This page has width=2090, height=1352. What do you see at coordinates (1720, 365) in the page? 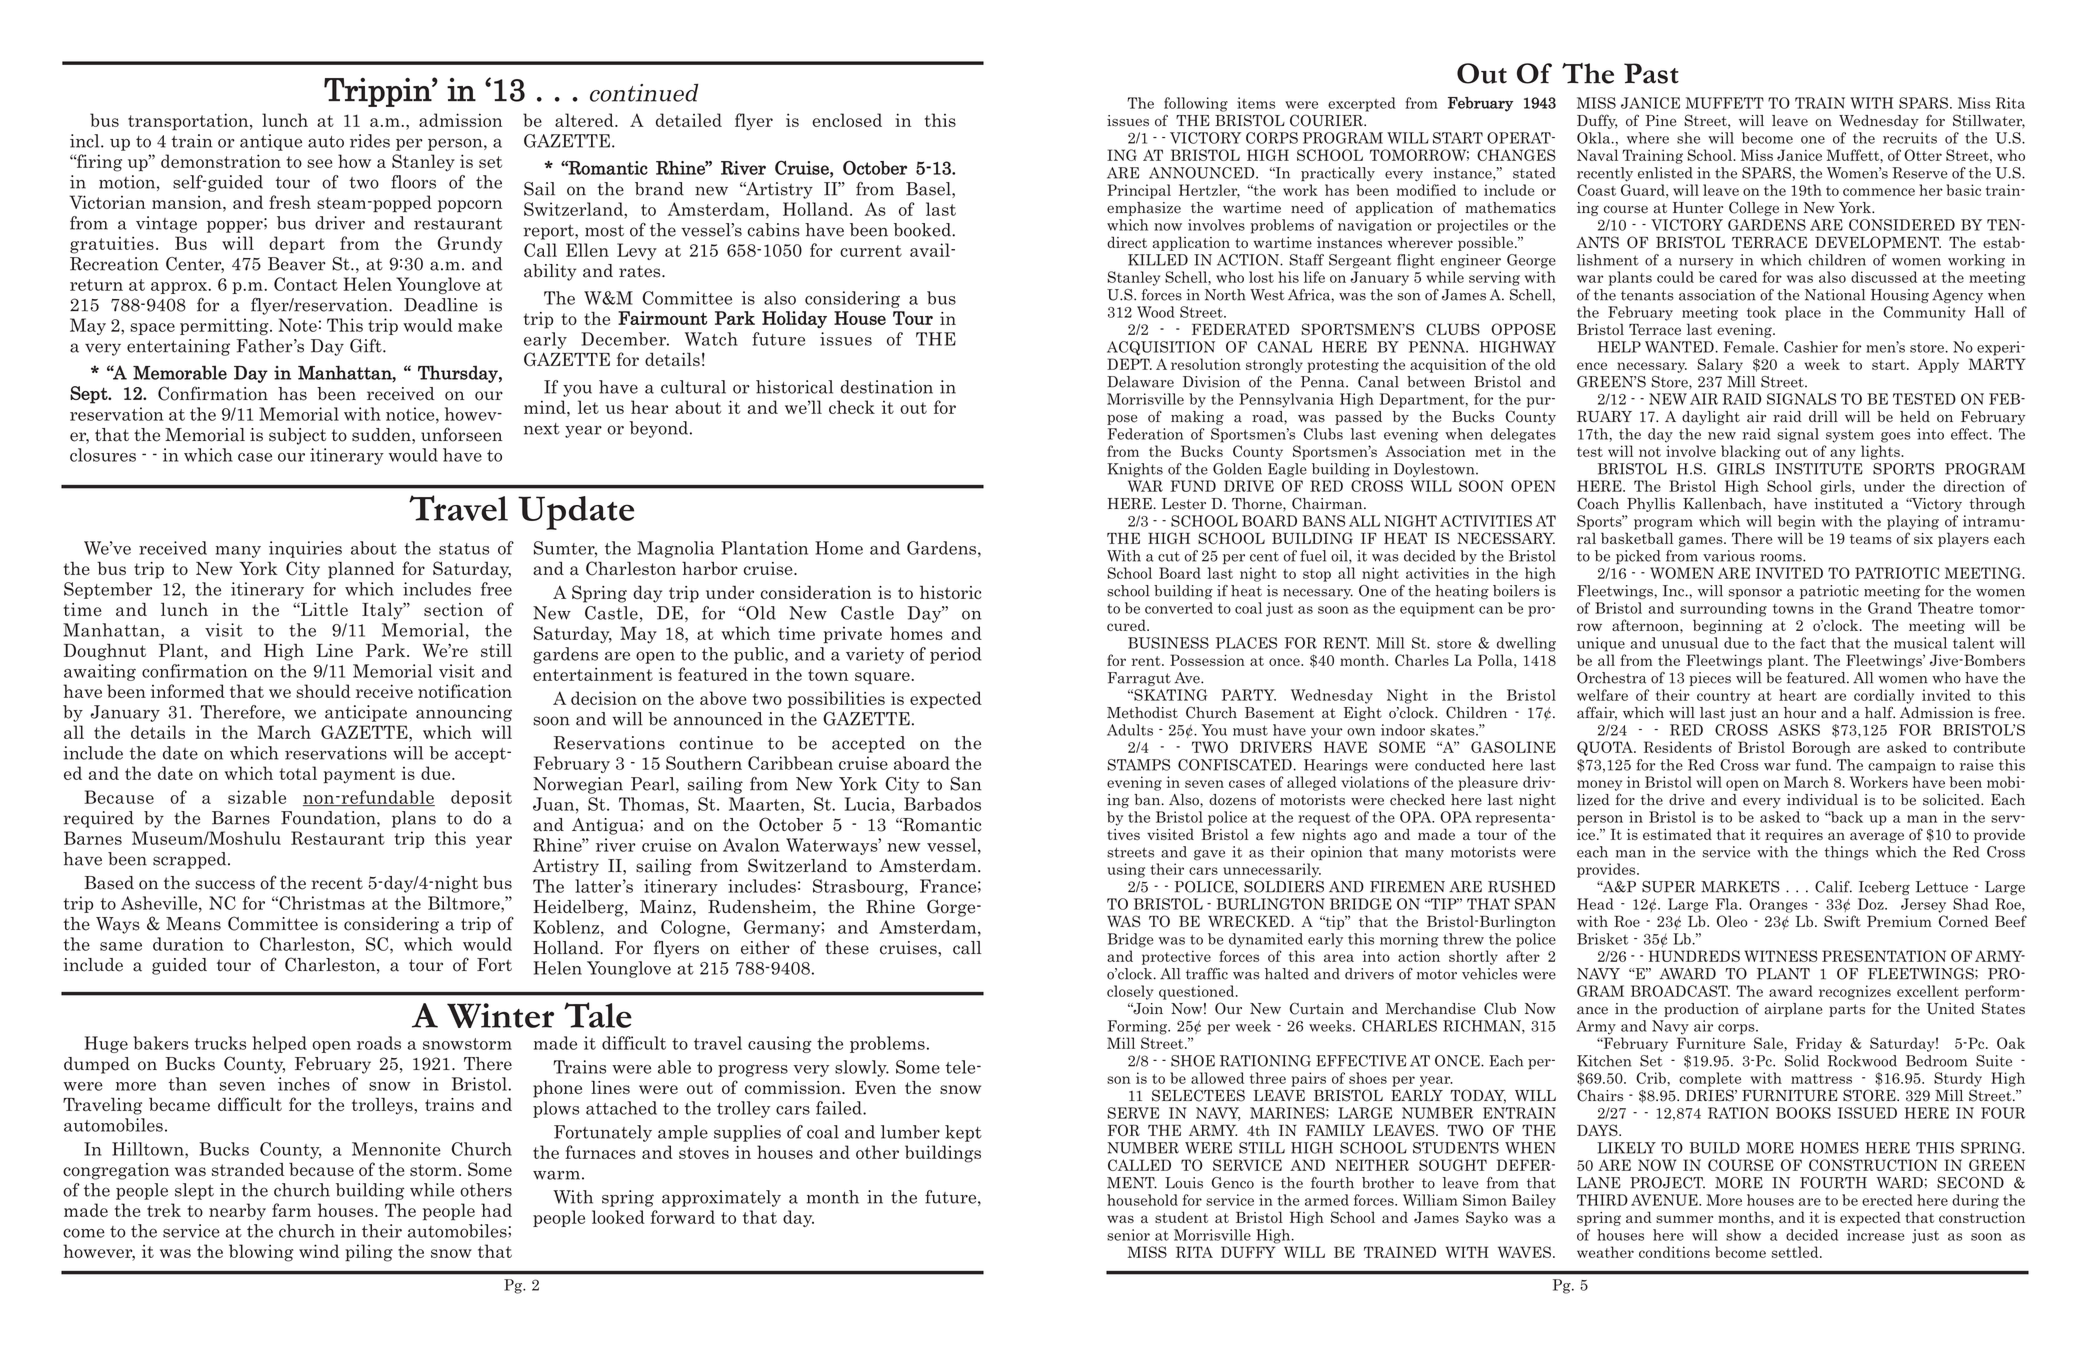
I see `Salary` at bounding box center [1720, 365].
